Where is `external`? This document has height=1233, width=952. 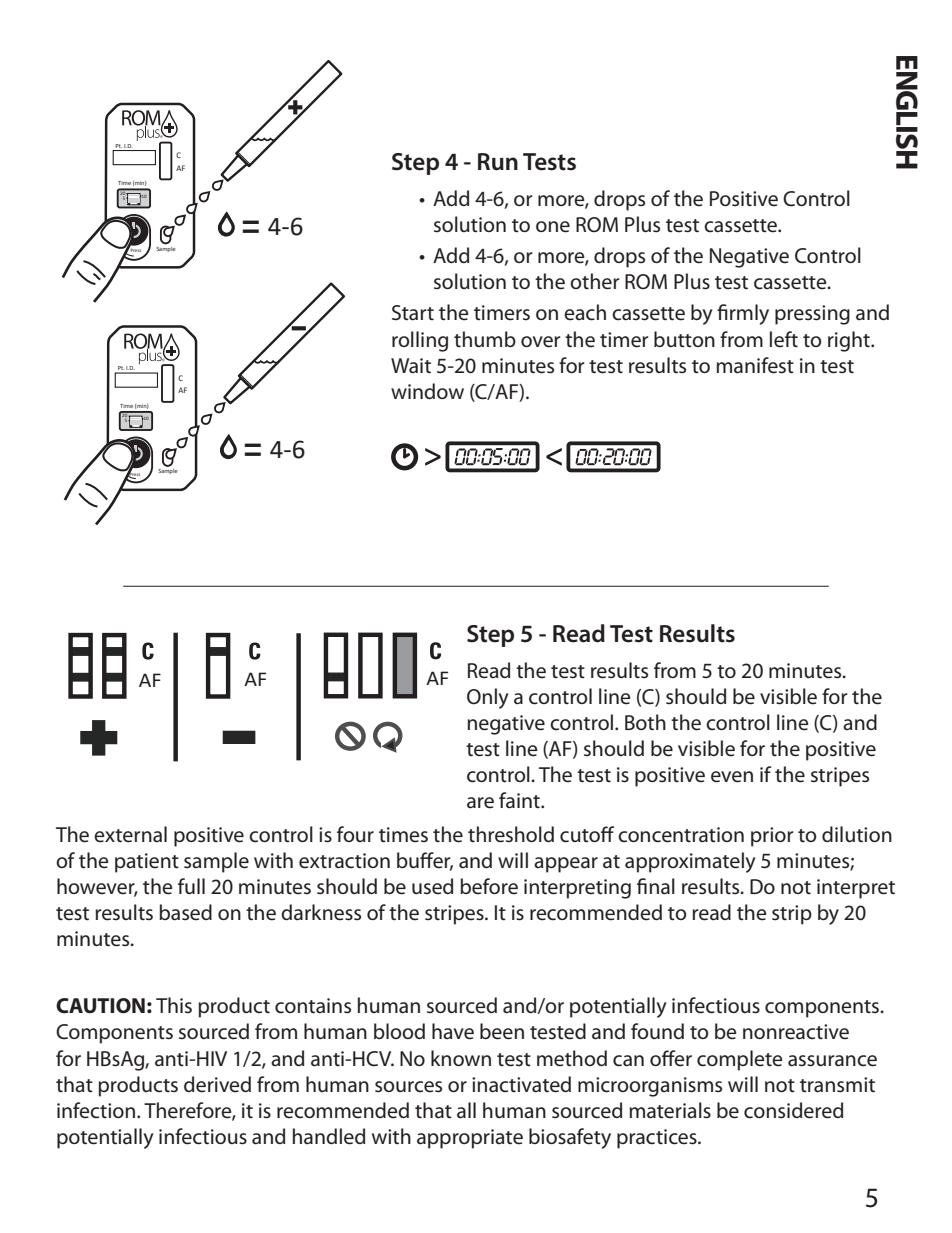
external is located at coordinates (130, 834).
